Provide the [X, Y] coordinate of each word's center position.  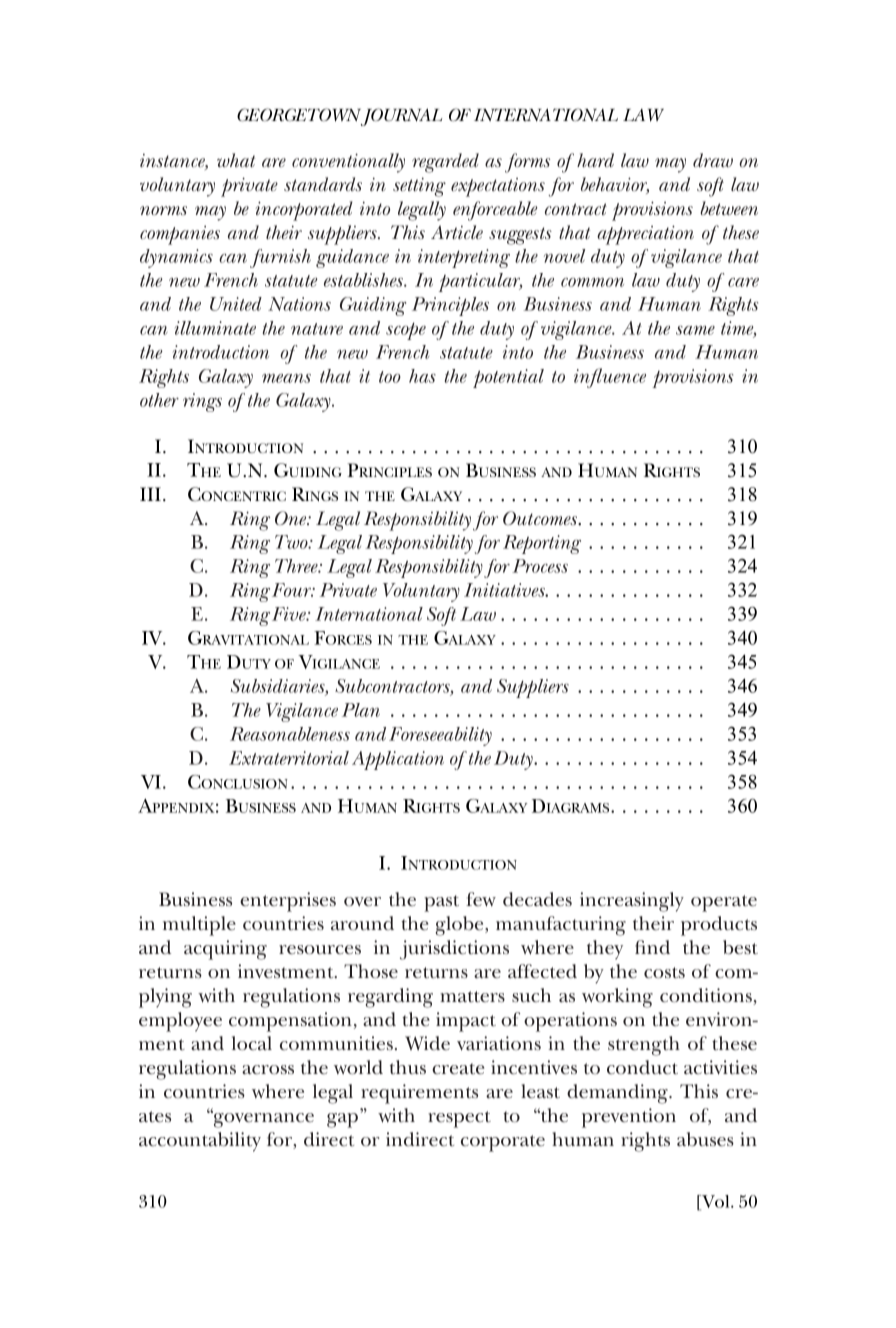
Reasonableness [290, 734]
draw [713, 160]
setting [419, 187]
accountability [200, 1142]
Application [398, 760]
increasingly [632, 902]
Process [540, 566]
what [236, 160]
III [150, 494]
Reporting [542, 544]
